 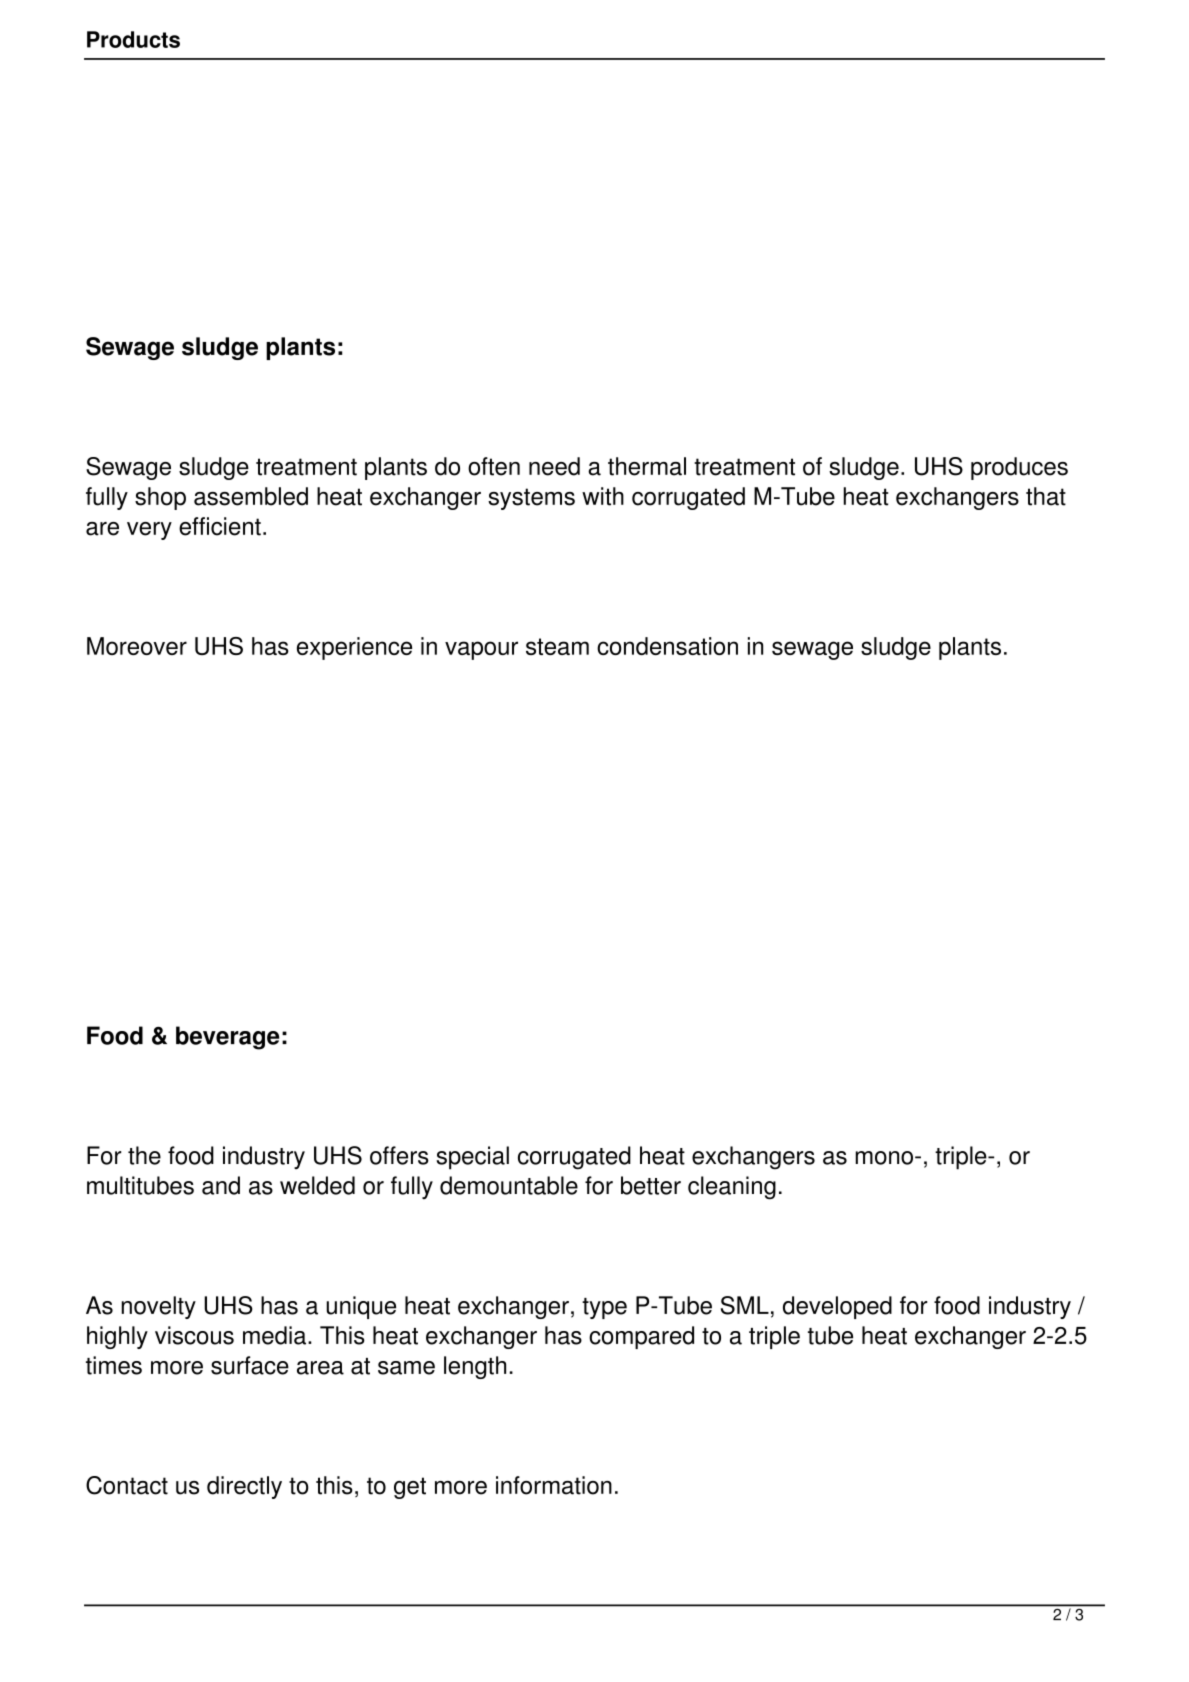 I want to click on produces, so click(x=1019, y=468).
